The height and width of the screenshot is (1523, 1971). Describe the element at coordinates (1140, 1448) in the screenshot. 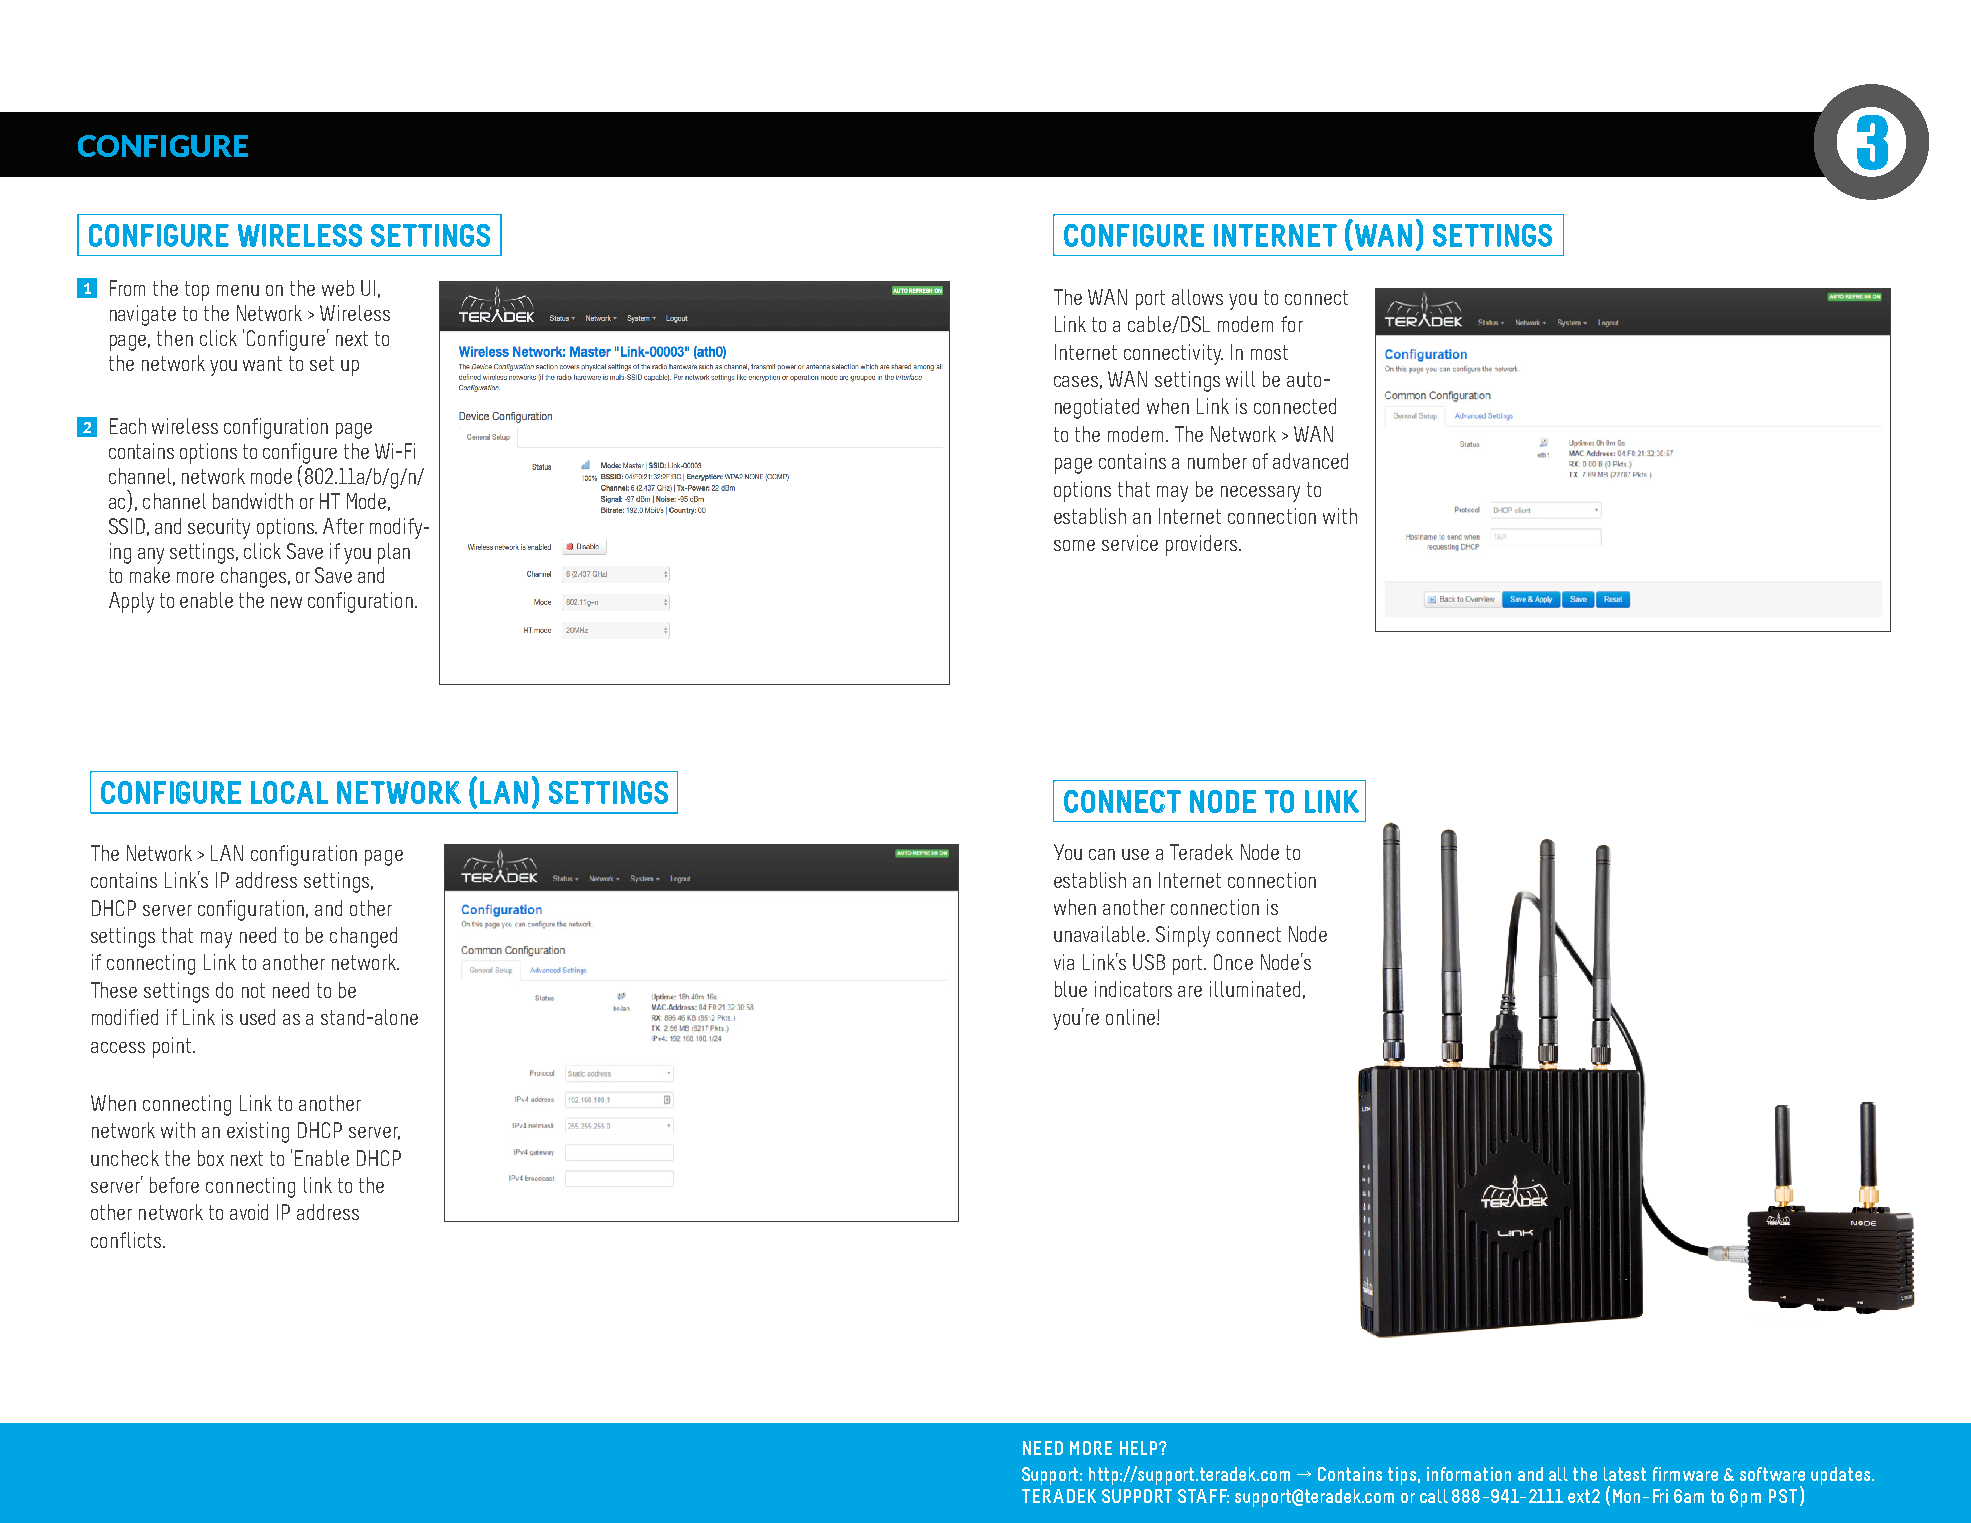

I see `HELP` at that location.
